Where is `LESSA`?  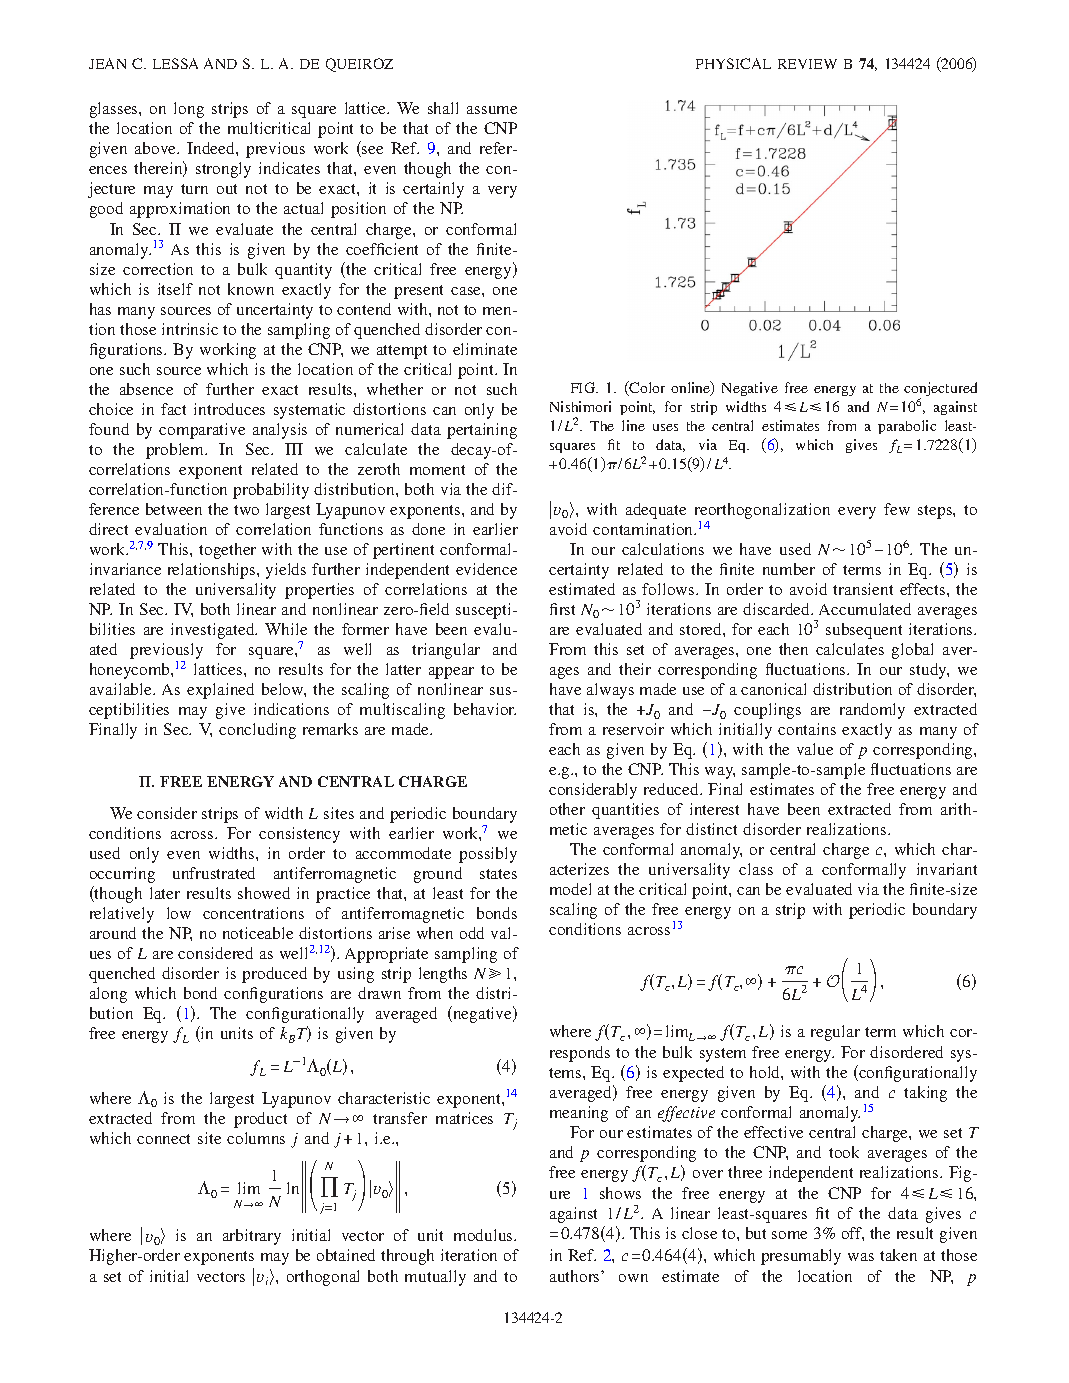 LESSA is located at coordinates (175, 63).
